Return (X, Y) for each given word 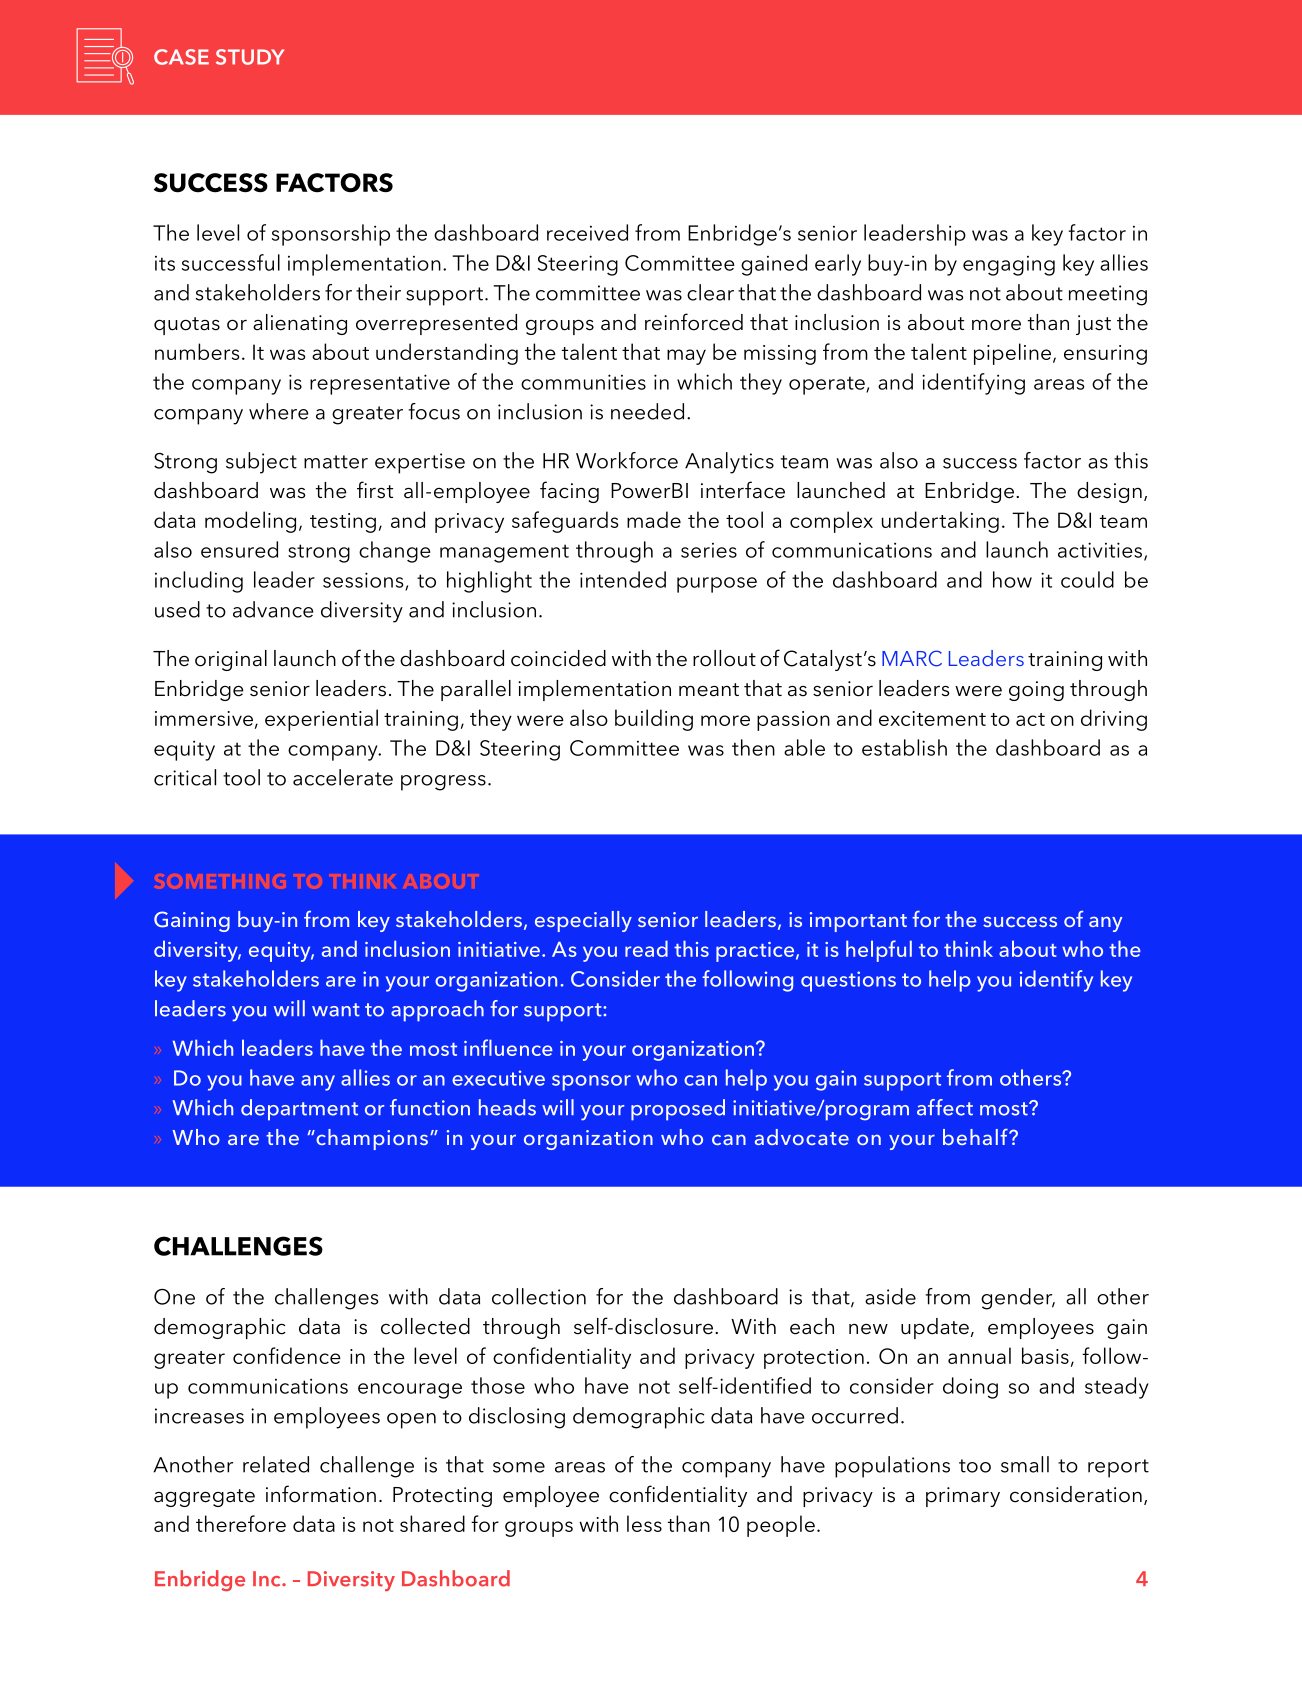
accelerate (343, 777)
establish (904, 747)
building (654, 720)
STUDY (250, 57)
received (587, 232)
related (276, 1464)
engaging (1009, 266)
